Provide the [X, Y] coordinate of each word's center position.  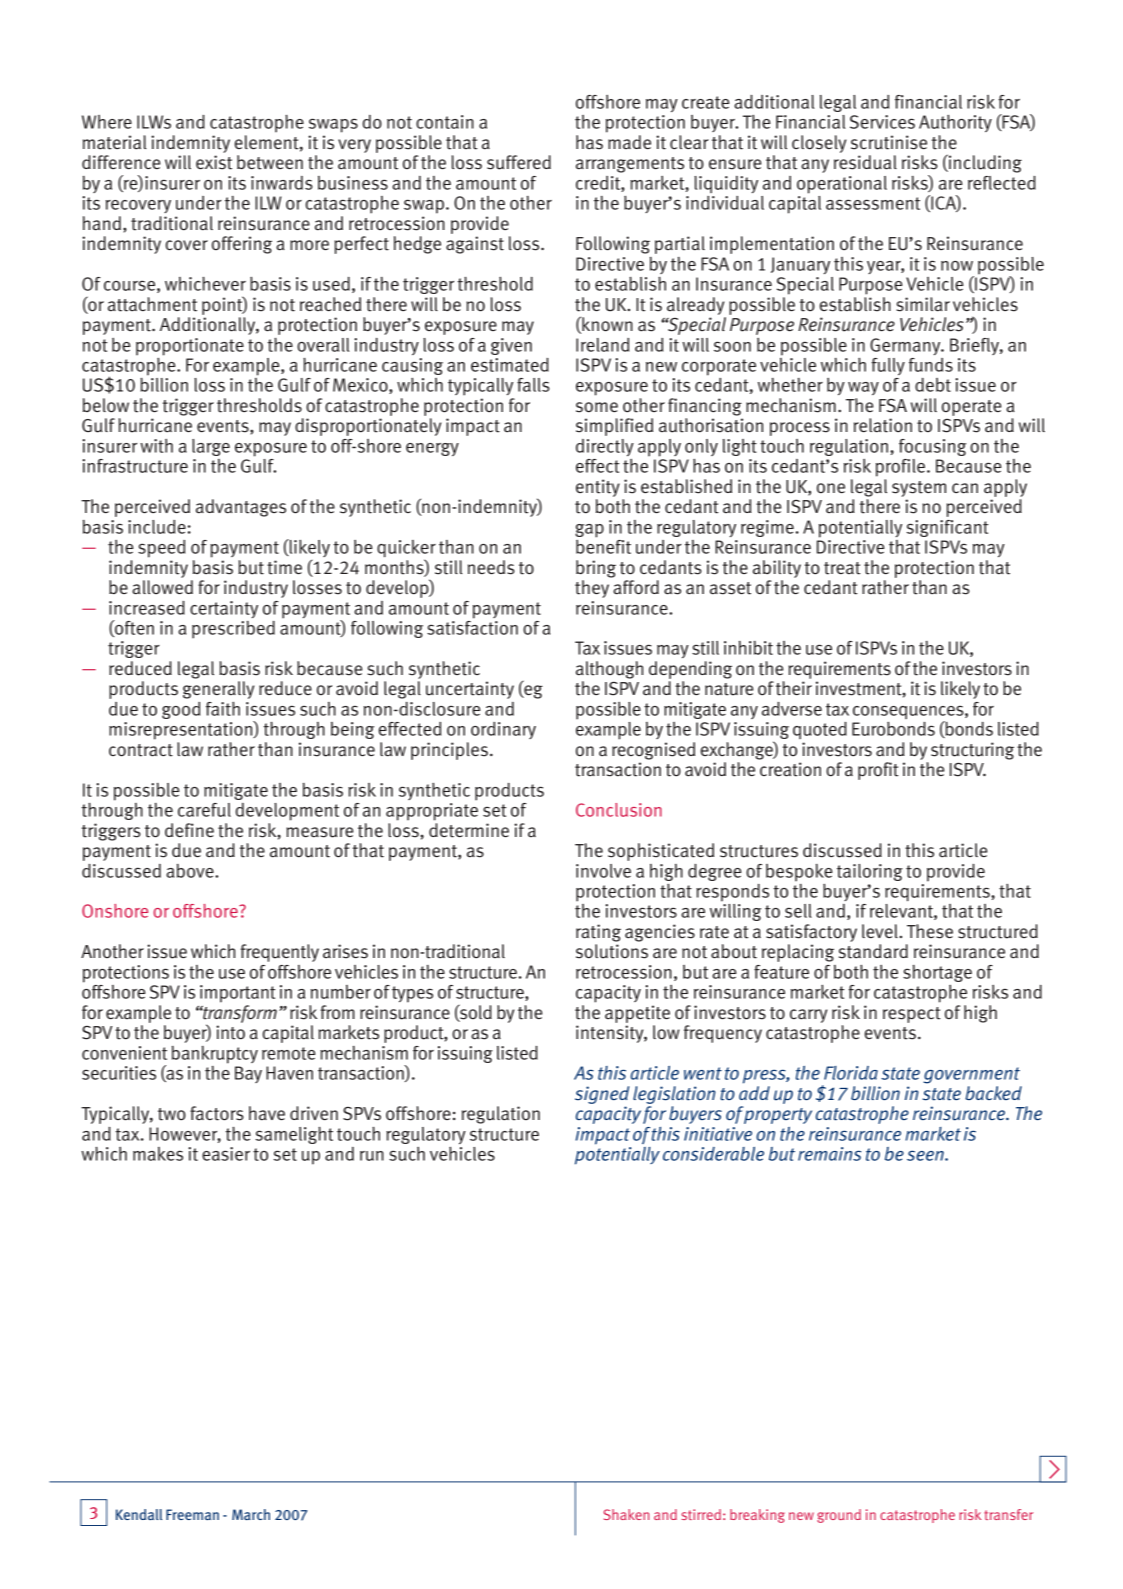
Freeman [192, 1514]
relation [883, 425]
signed [602, 1095]
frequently [280, 953]
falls [533, 385]
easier [226, 1154]
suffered [519, 162]
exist [214, 162]
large [211, 447]
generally [218, 690]
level [881, 931]
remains [829, 1154]
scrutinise [889, 142]
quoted [820, 730]
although [609, 670]
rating [598, 933]
